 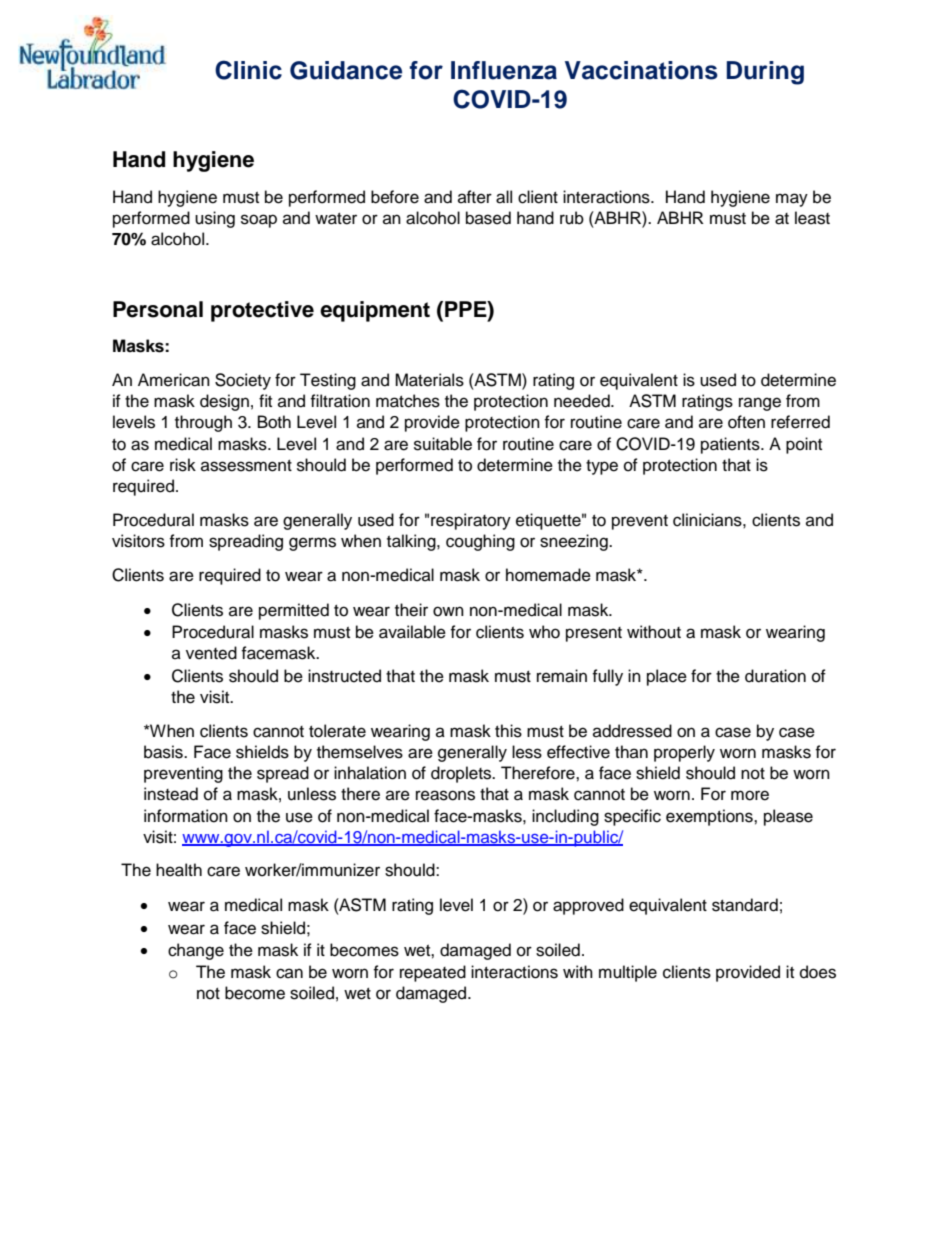 I want to click on During, so click(x=765, y=73).
